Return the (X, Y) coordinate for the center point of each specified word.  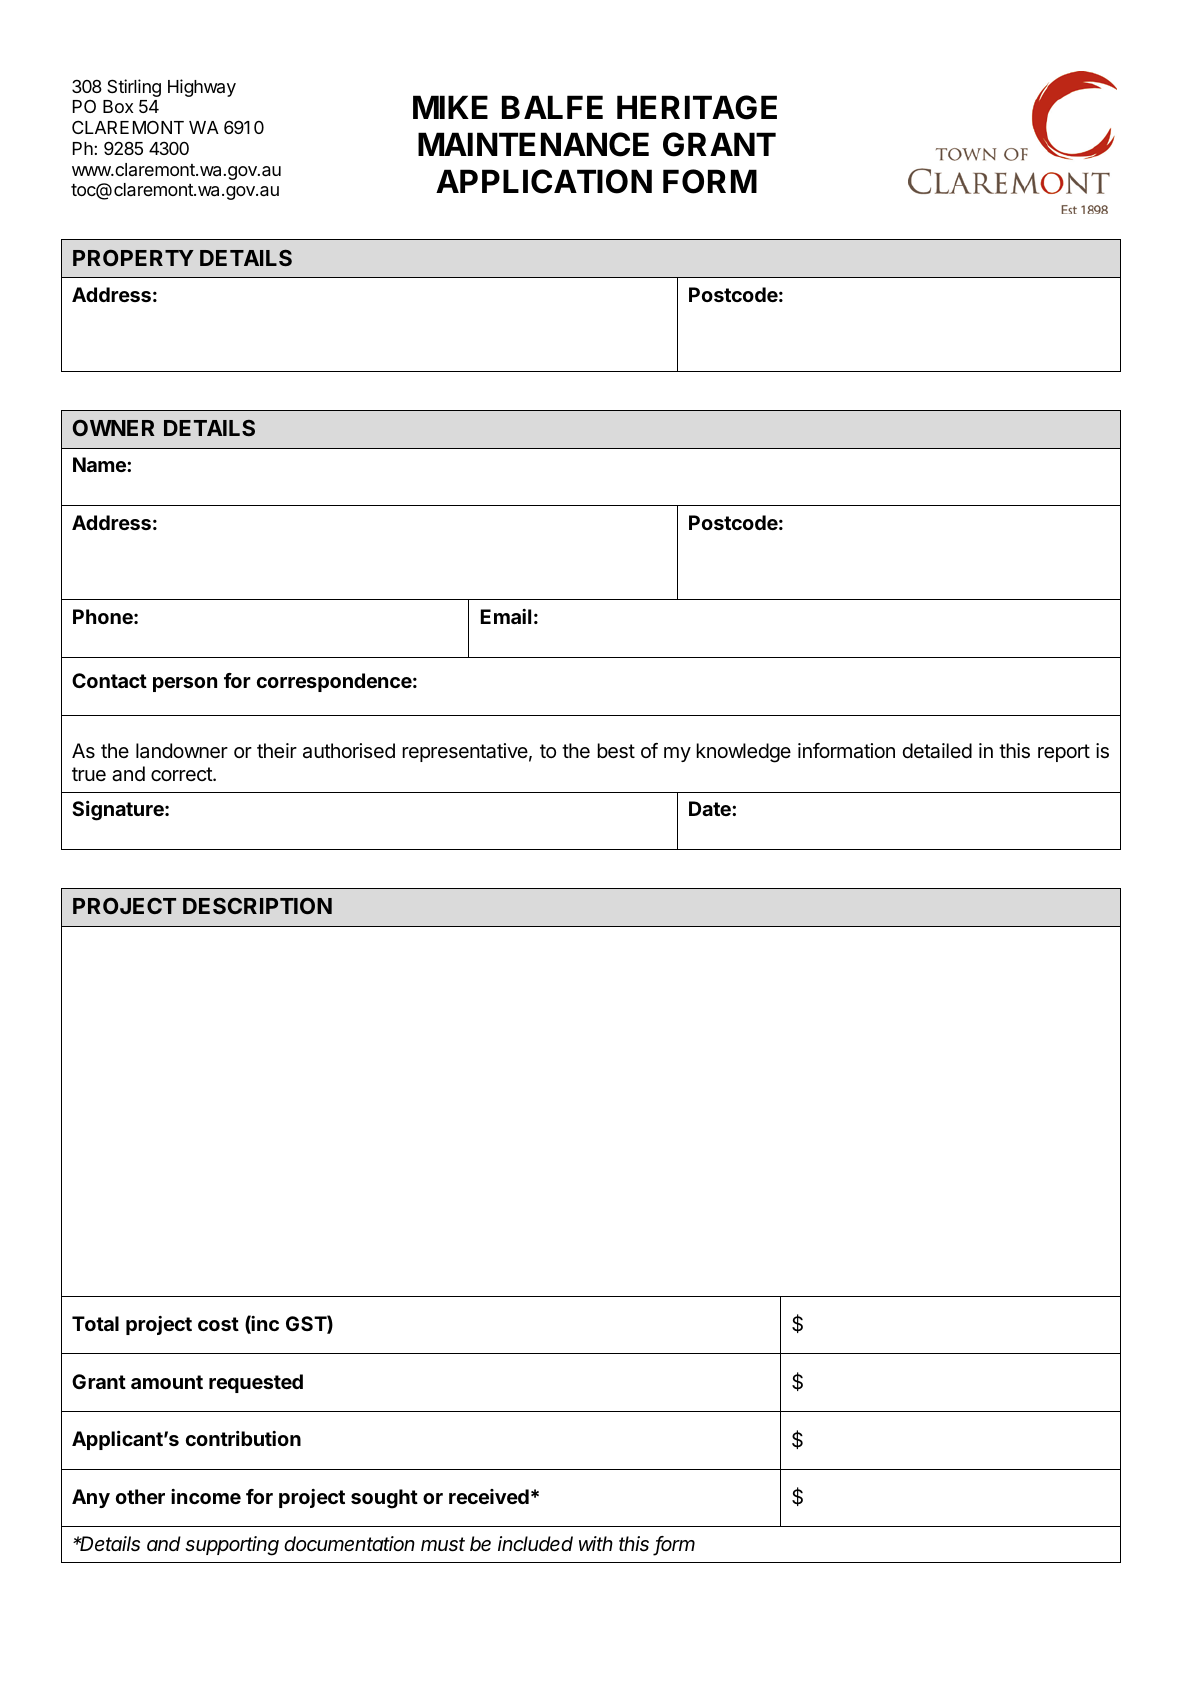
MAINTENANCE (533, 144)
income (206, 1496)
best (616, 751)
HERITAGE (697, 107)
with (596, 1543)
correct (182, 774)
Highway (202, 88)
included (535, 1544)
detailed (937, 751)
